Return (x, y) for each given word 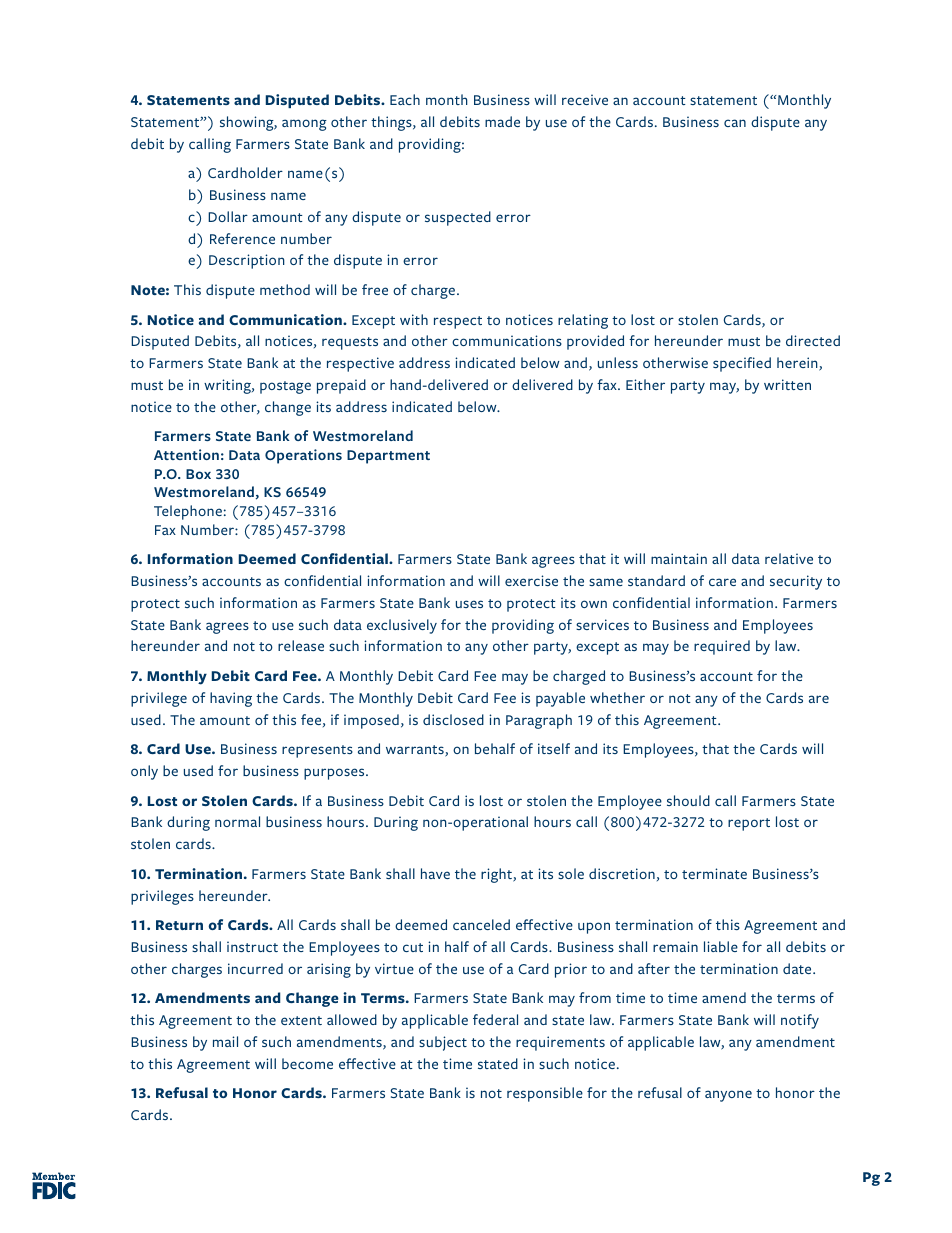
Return (179, 925)
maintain (679, 558)
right (497, 875)
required (722, 647)
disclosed (453, 719)
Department (388, 457)
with (414, 319)
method (285, 289)
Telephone (188, 512)
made (502, 121)
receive (585, 99)
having (231, 699)
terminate (714, 873)
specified (742, 364)
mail (225, 1041)
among (304, 125)
